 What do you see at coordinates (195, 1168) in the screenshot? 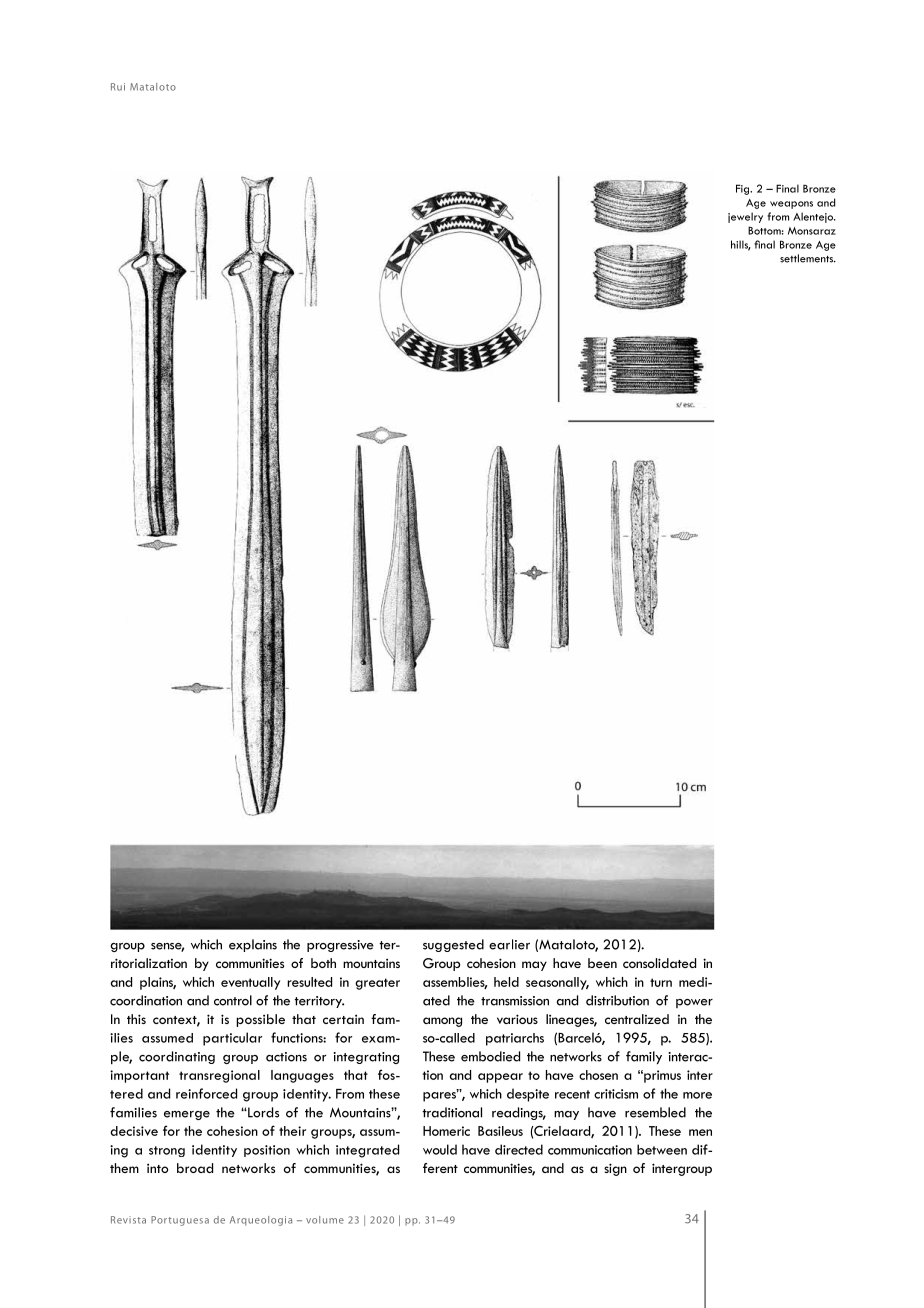
I see `broad` at bounding box center [195, 1168].
